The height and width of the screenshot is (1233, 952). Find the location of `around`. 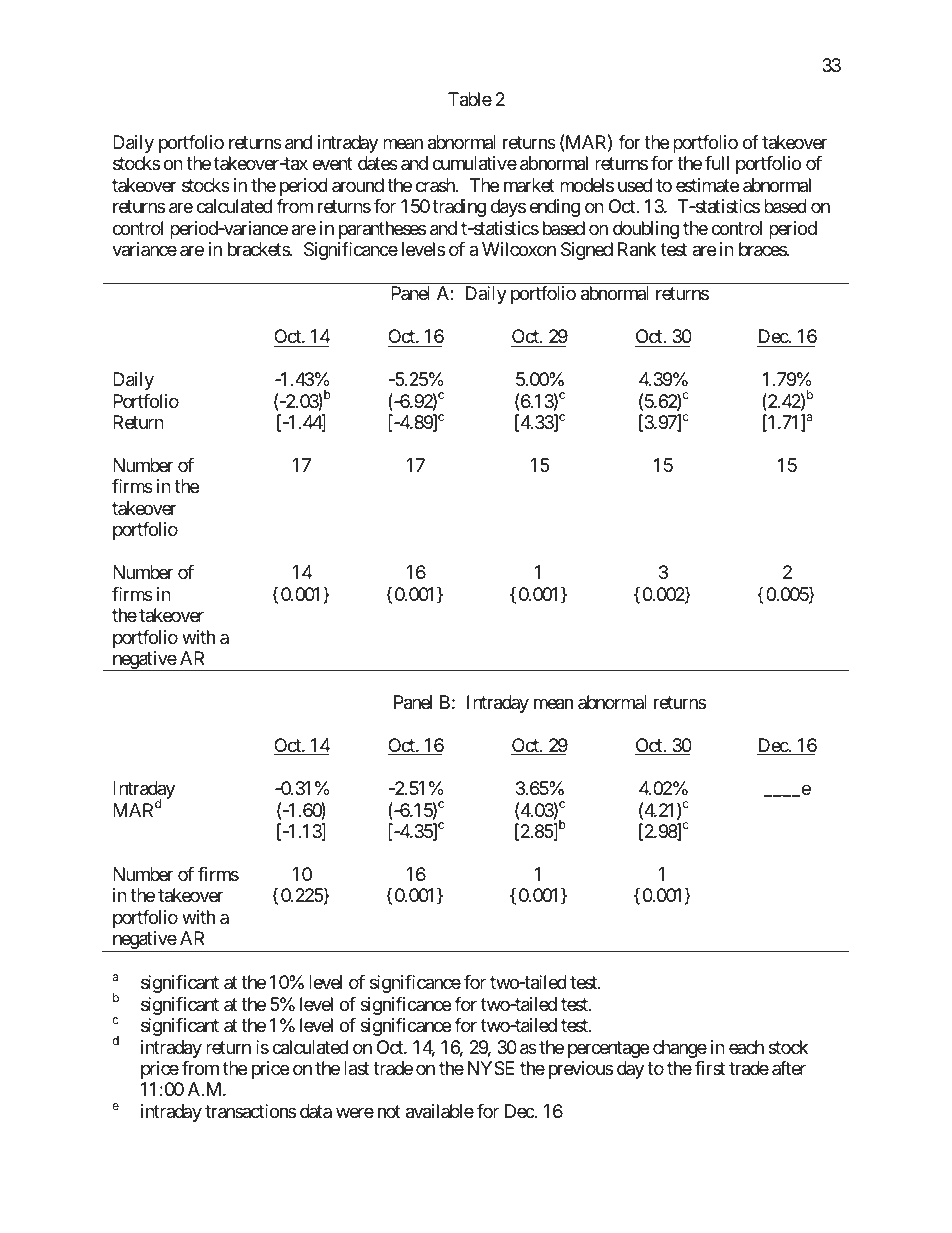

around is located at coordinates (358, 185).
